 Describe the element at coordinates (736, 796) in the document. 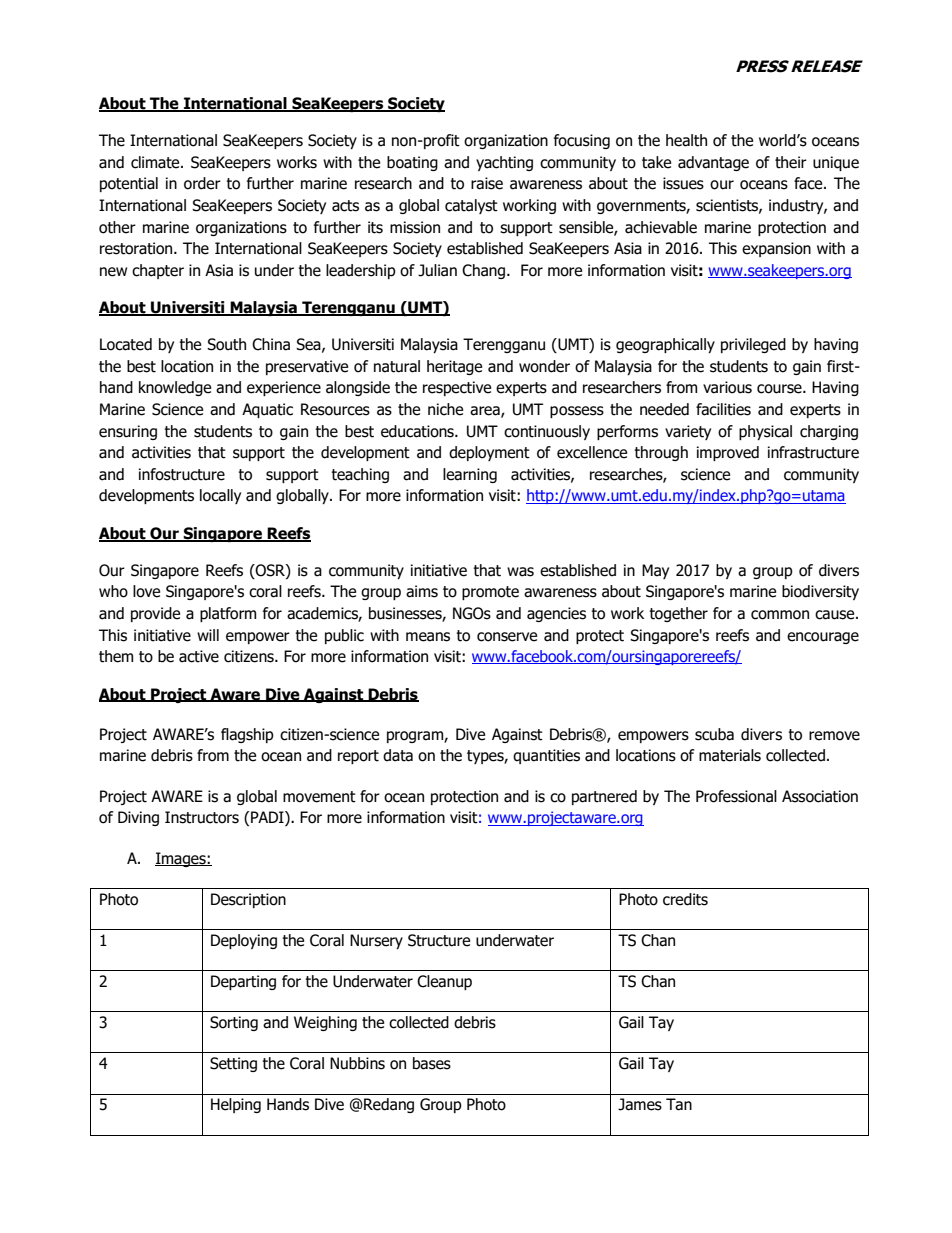

I see `Professional` at that location.
